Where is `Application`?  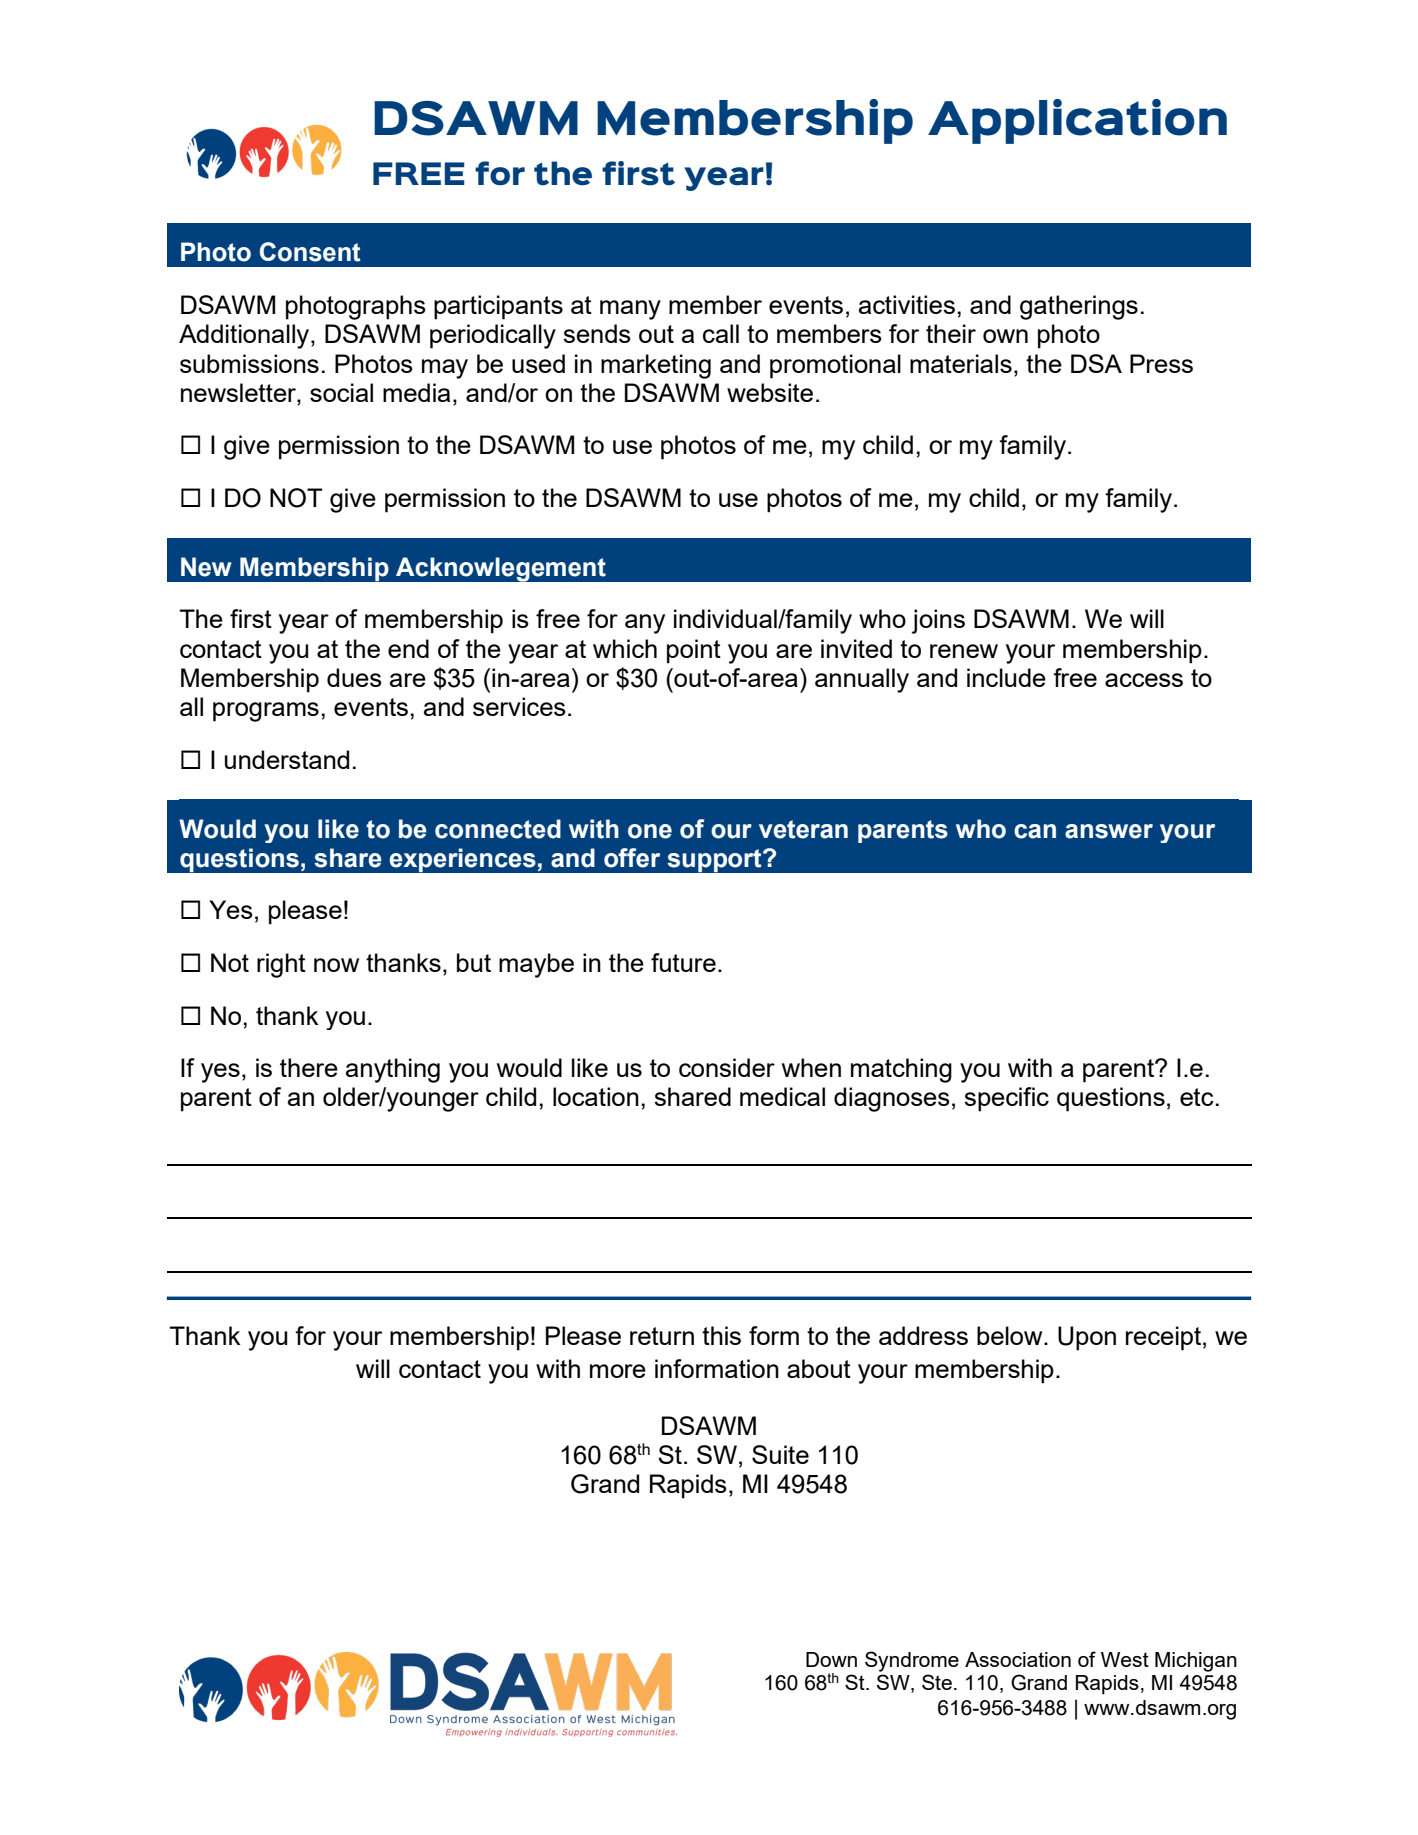 Application is located at coordinates (1077, 121).
